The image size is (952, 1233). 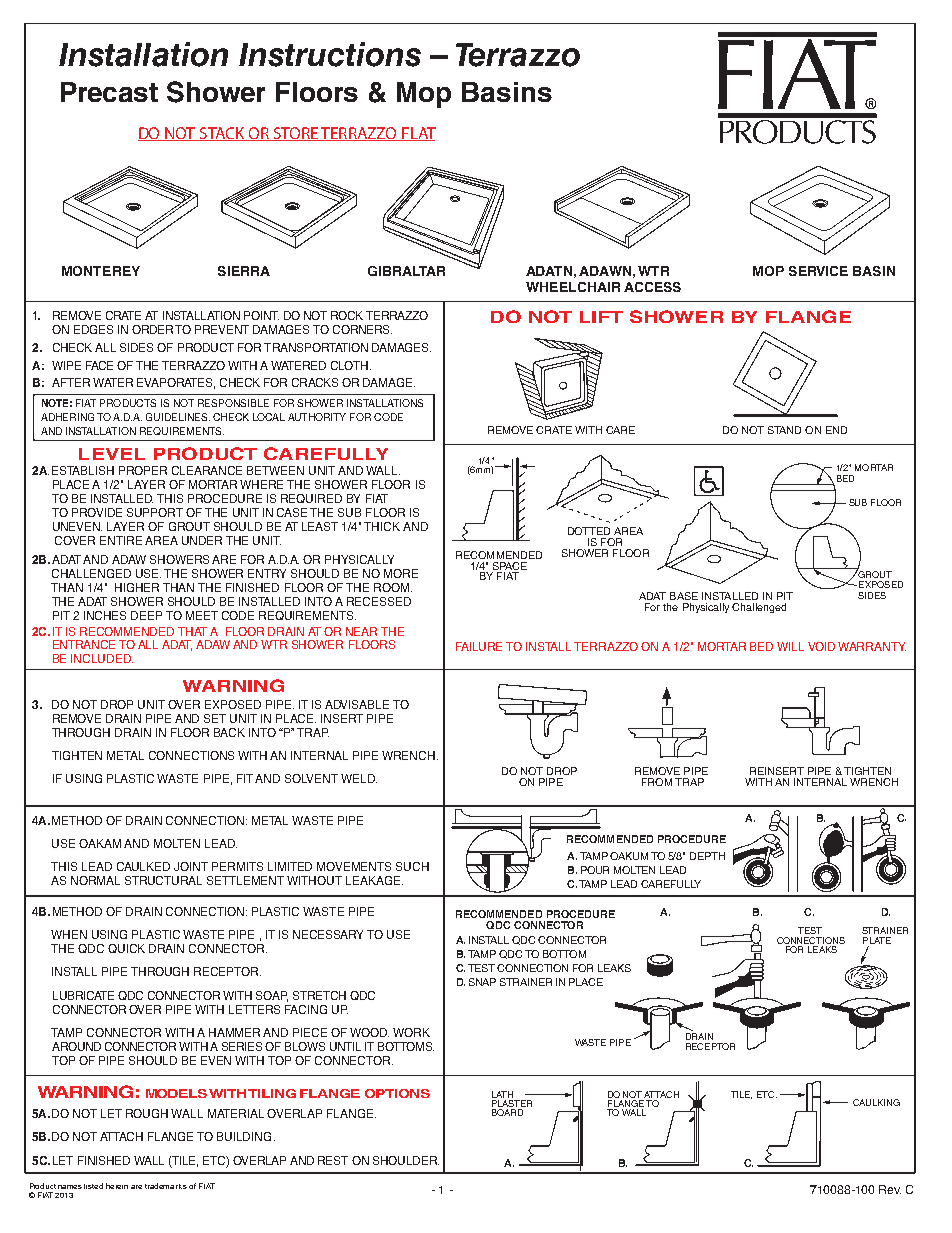 What do you see at coordinates (876, 1102) in the screenshot?
I see `CAULKING` at bounding box center [876, 1102].
